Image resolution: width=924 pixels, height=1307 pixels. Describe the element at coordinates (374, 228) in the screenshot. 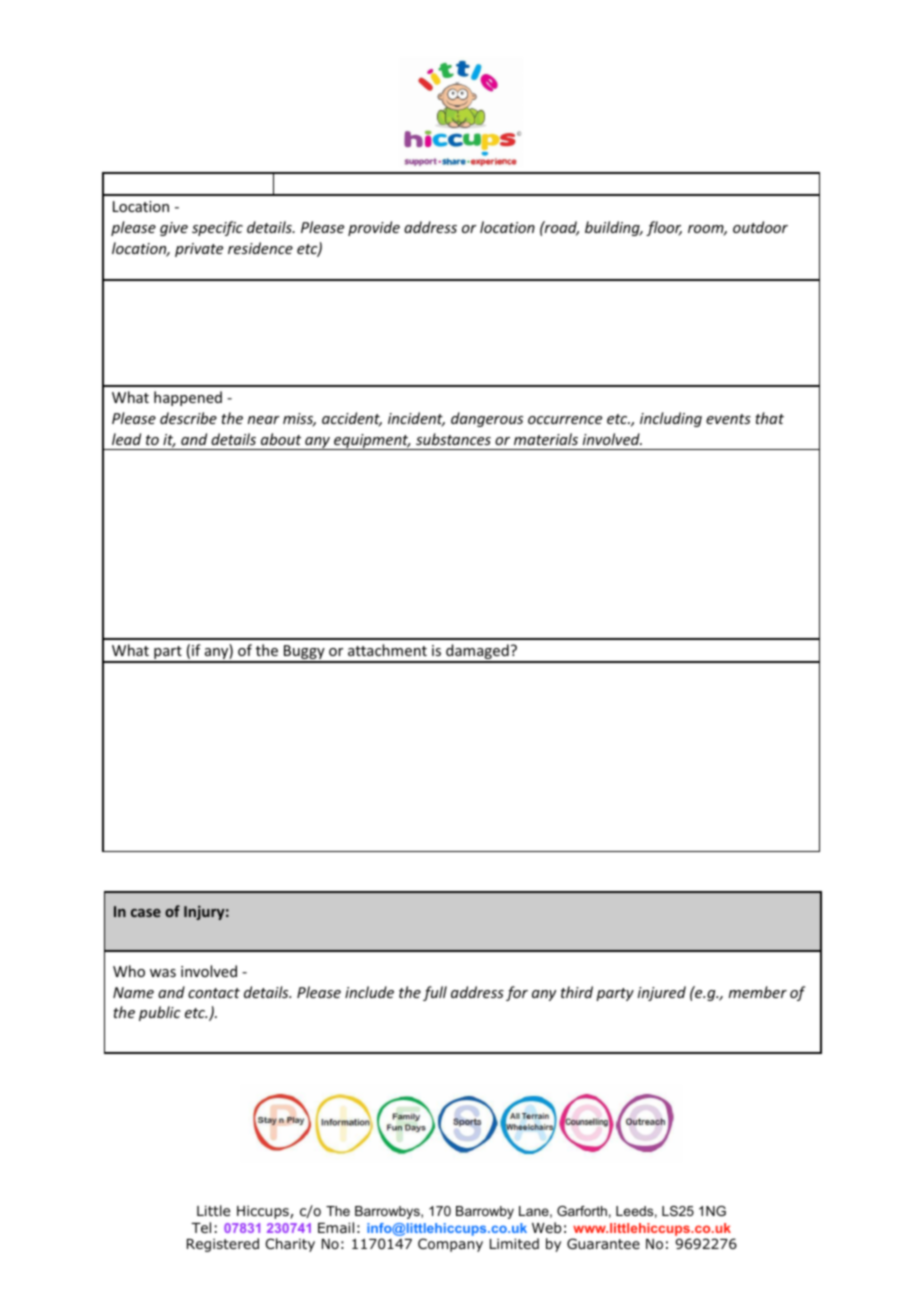

I see `provide` at that location.
